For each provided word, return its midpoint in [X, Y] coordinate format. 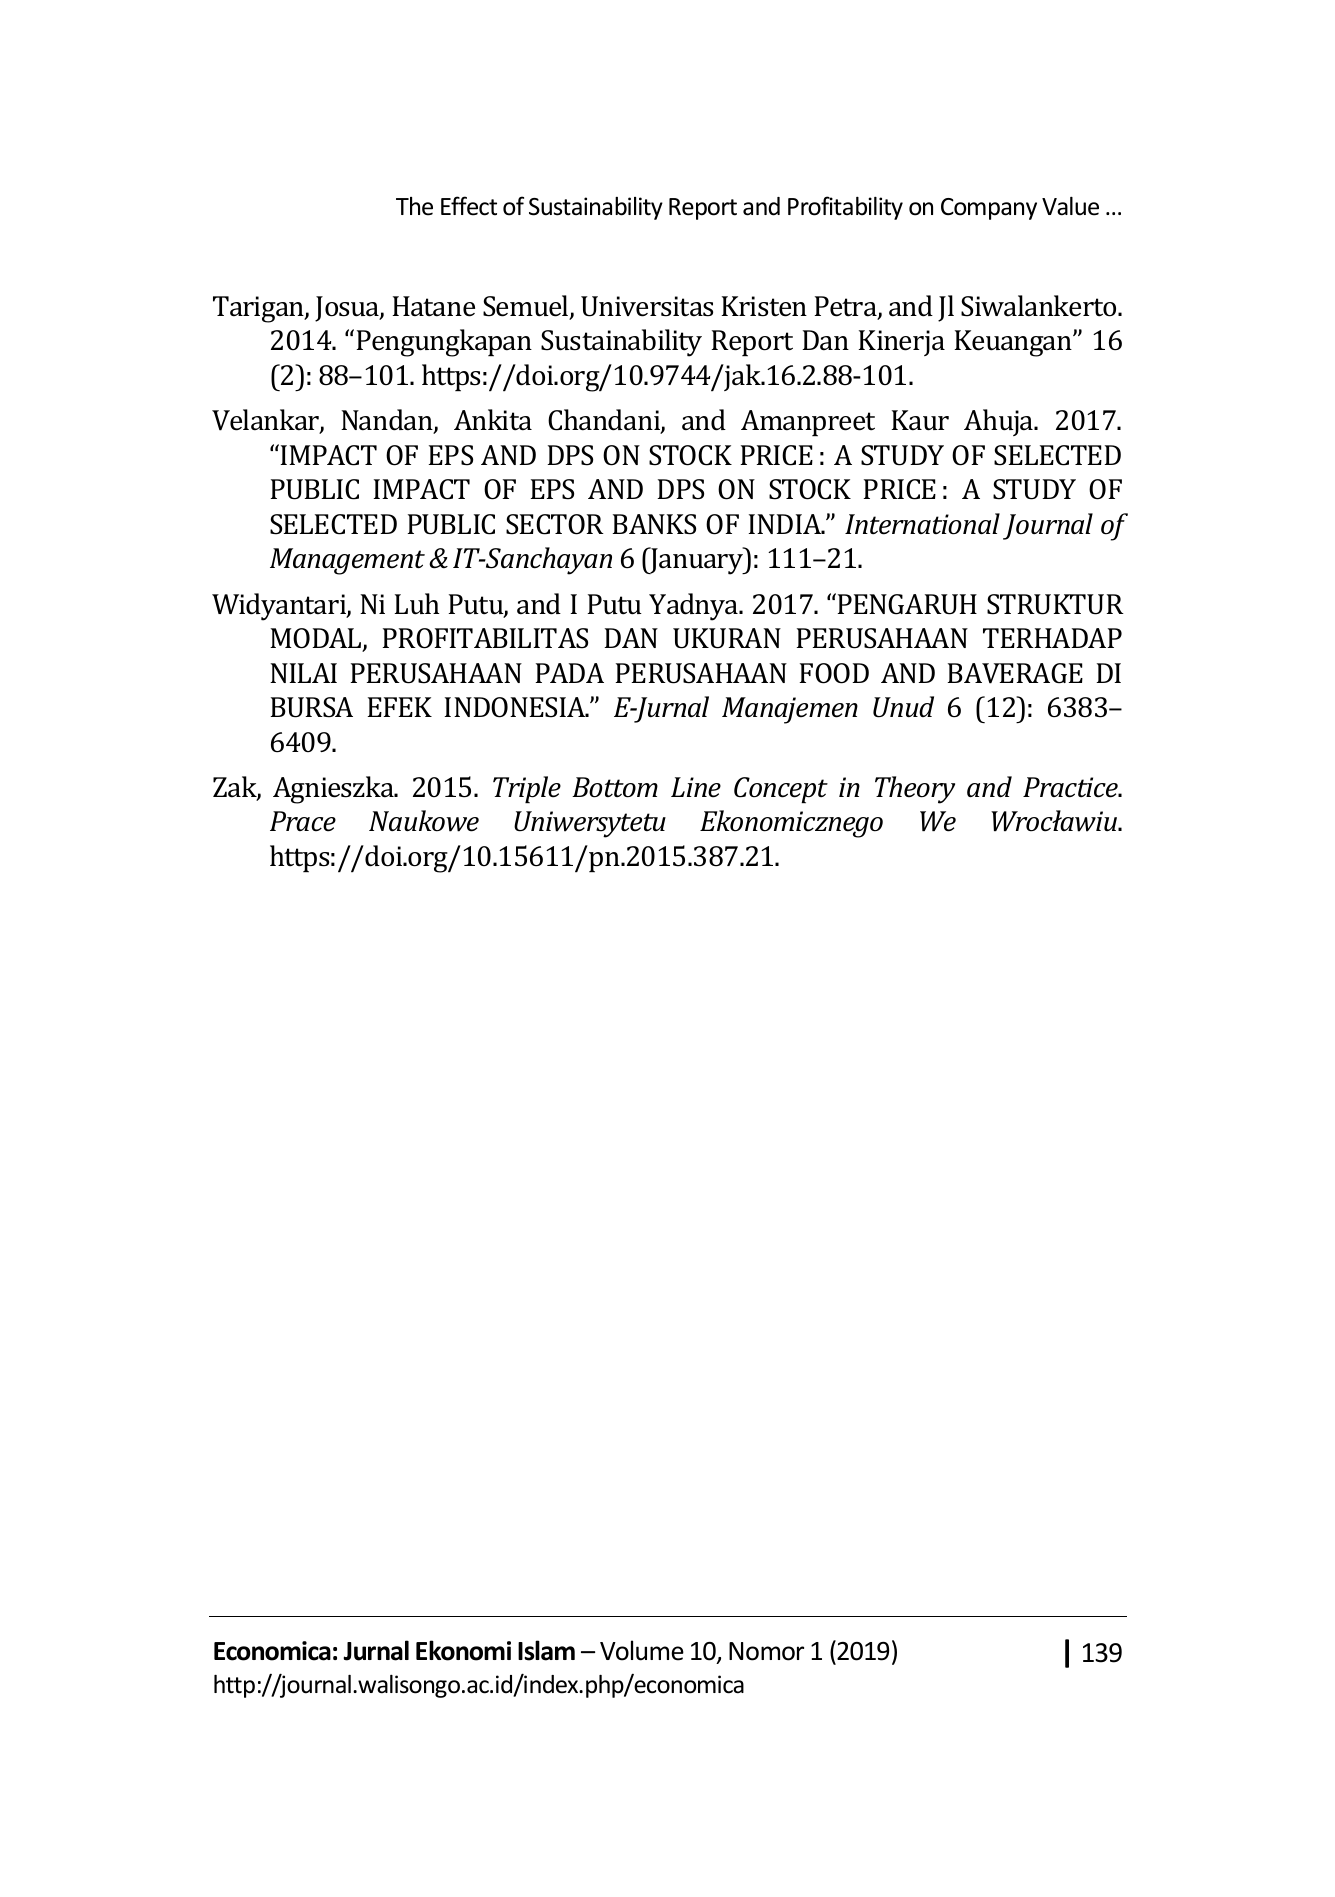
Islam [546, 1650]
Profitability [845, 208]
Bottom [615, 787]
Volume [642, 1650]
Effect [469, 206]
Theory [915, 790]
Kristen [764, 306]
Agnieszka [334, 790]
